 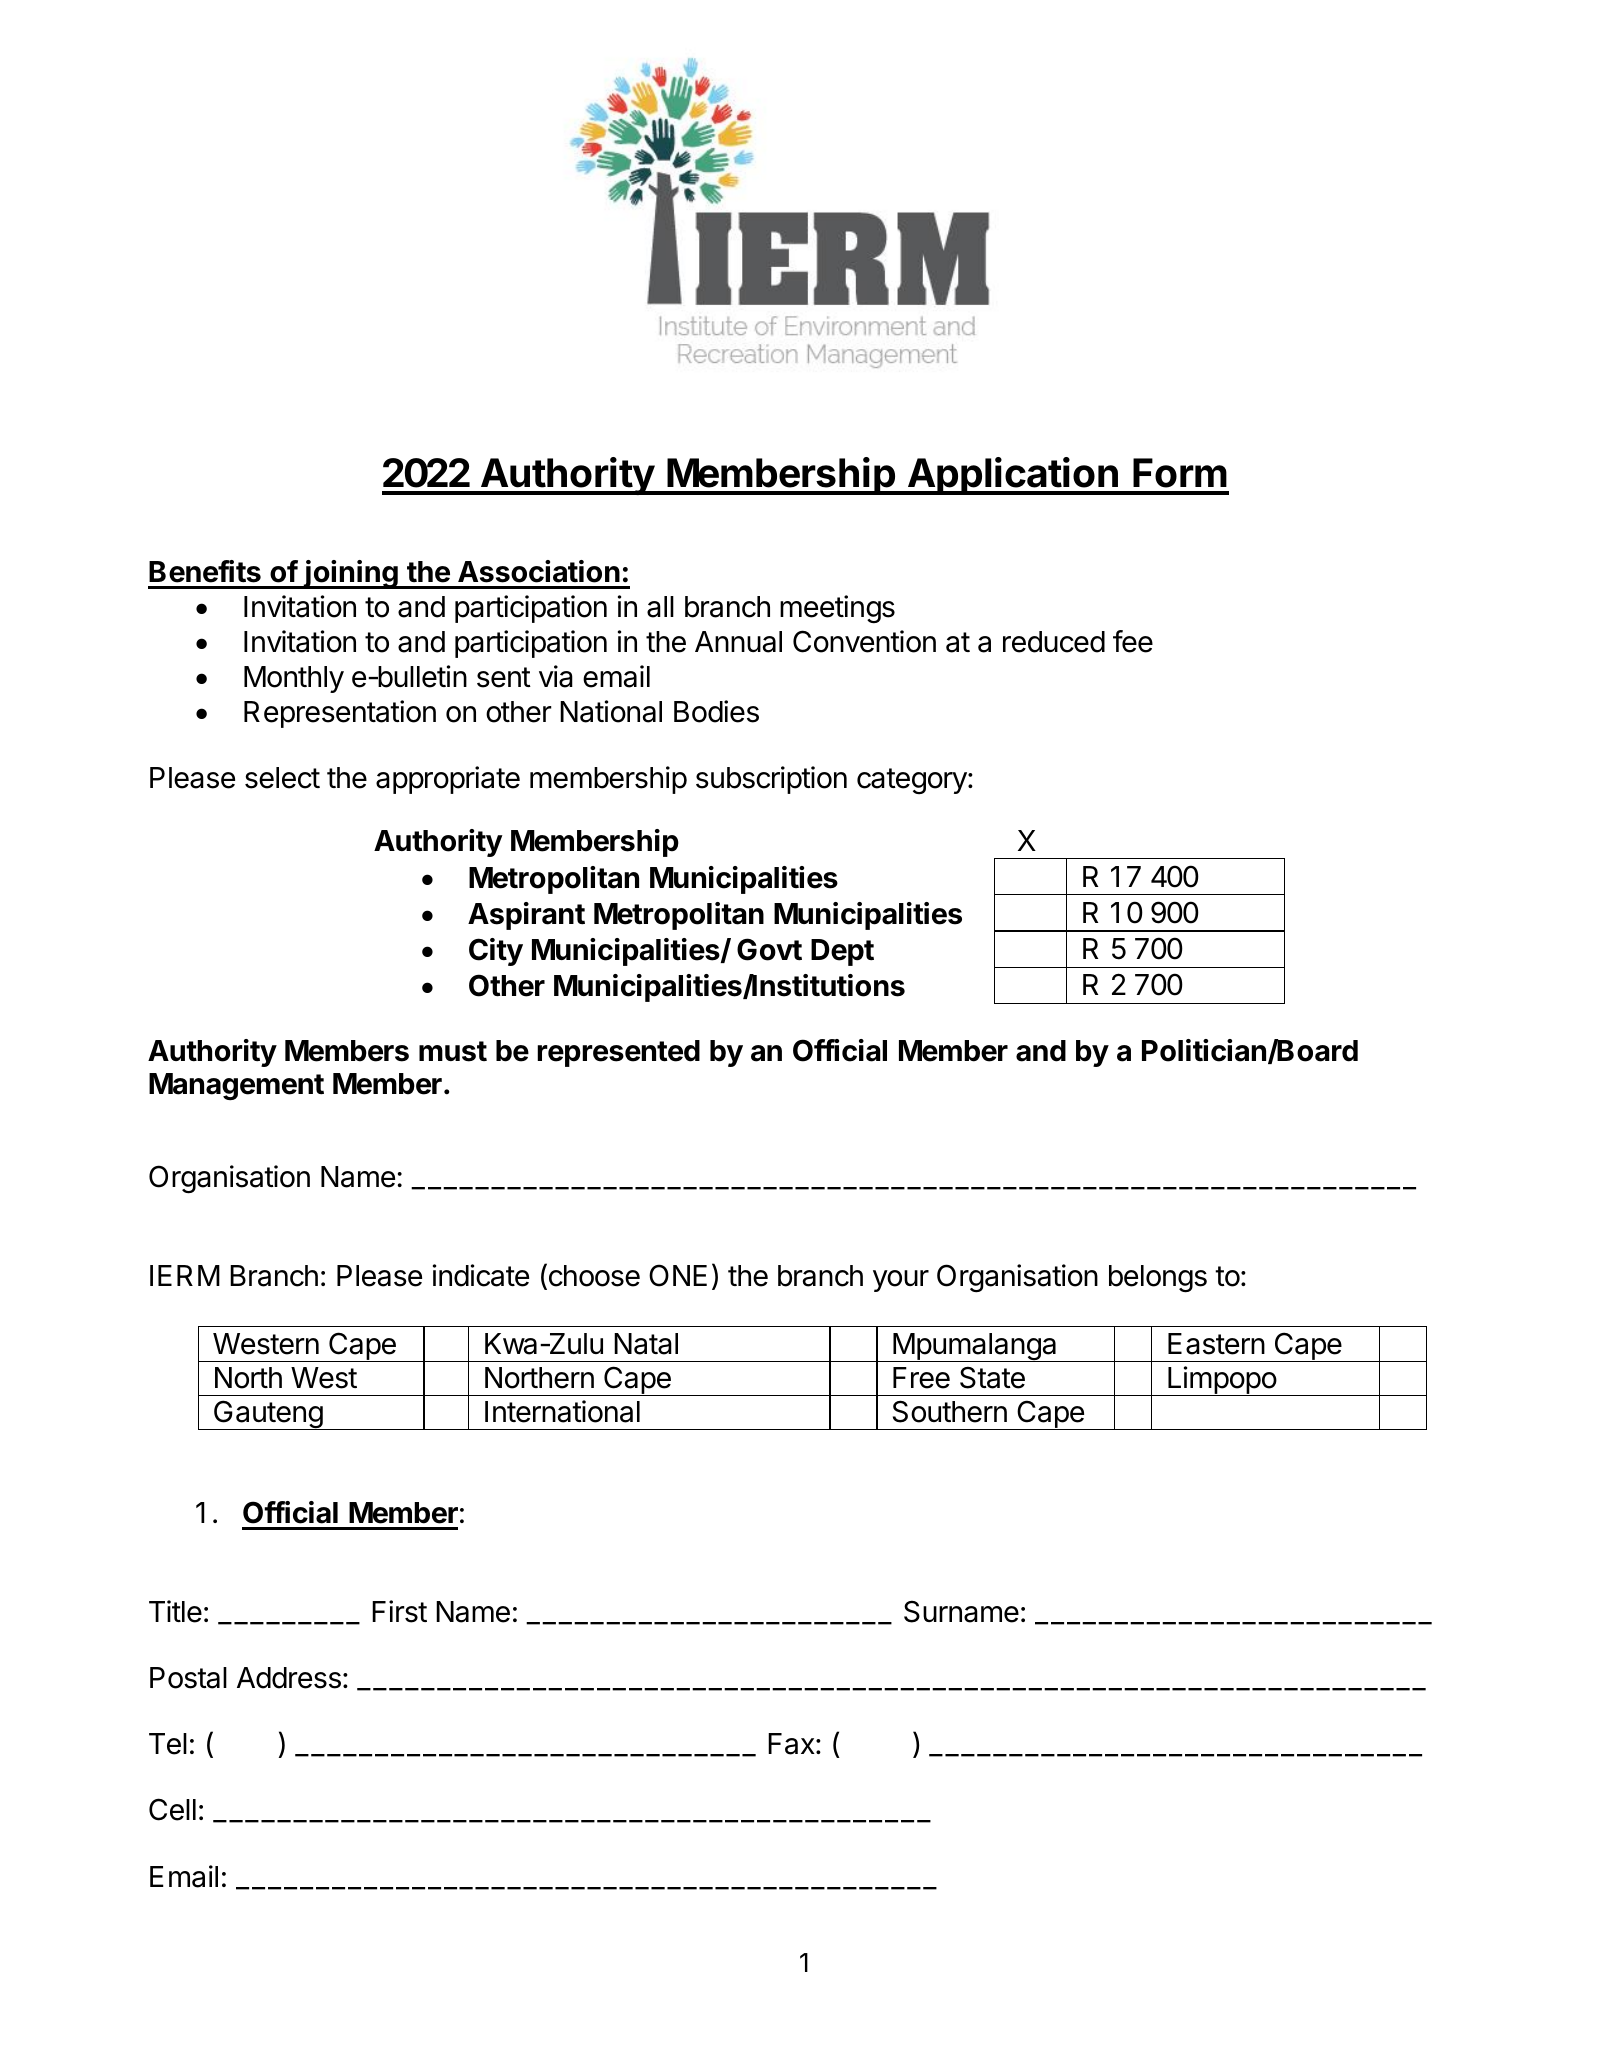 I want to click on belongs, so click(x=1158, y=1279).
